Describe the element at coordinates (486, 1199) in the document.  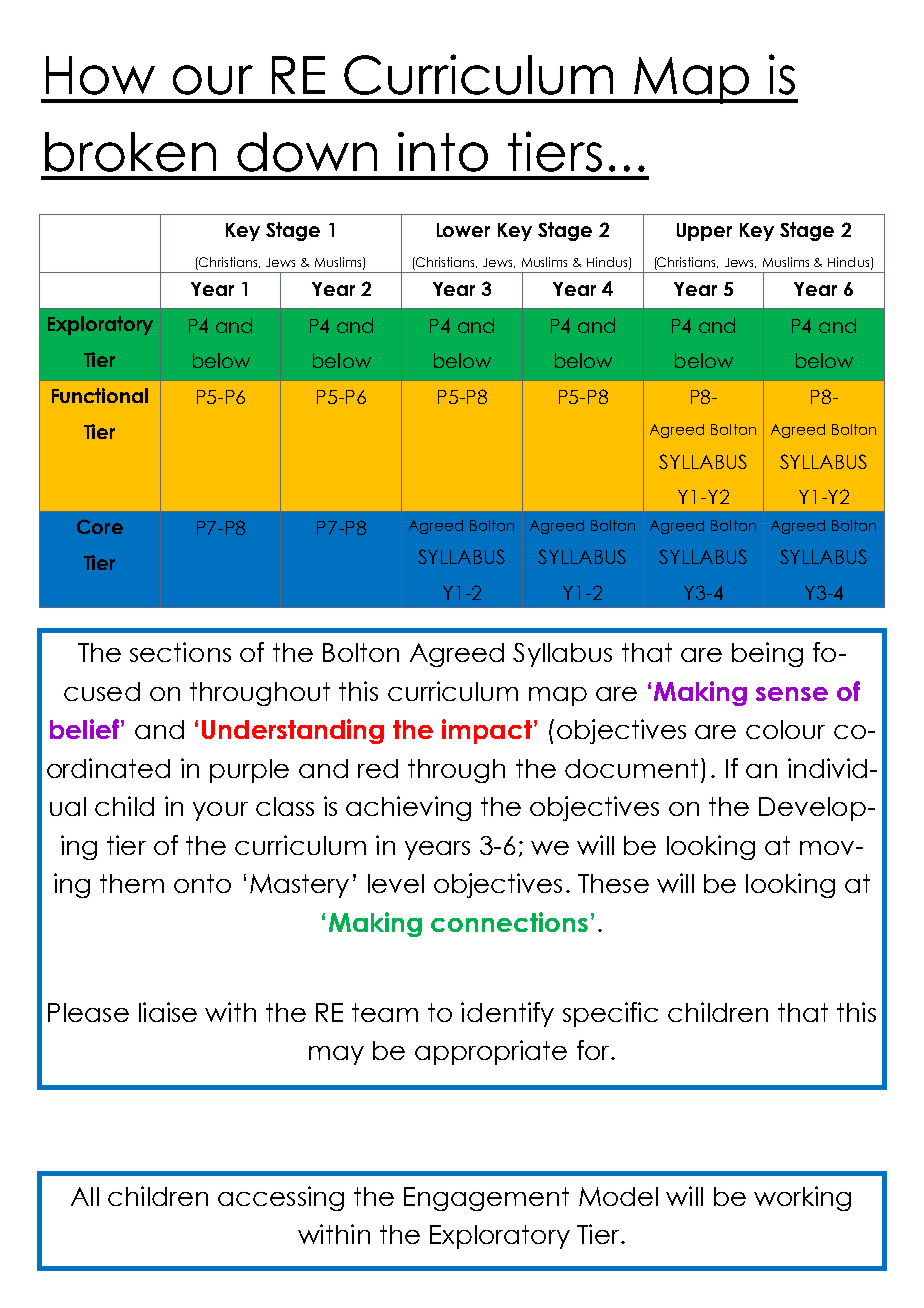
I see `Engagement` at that location.
